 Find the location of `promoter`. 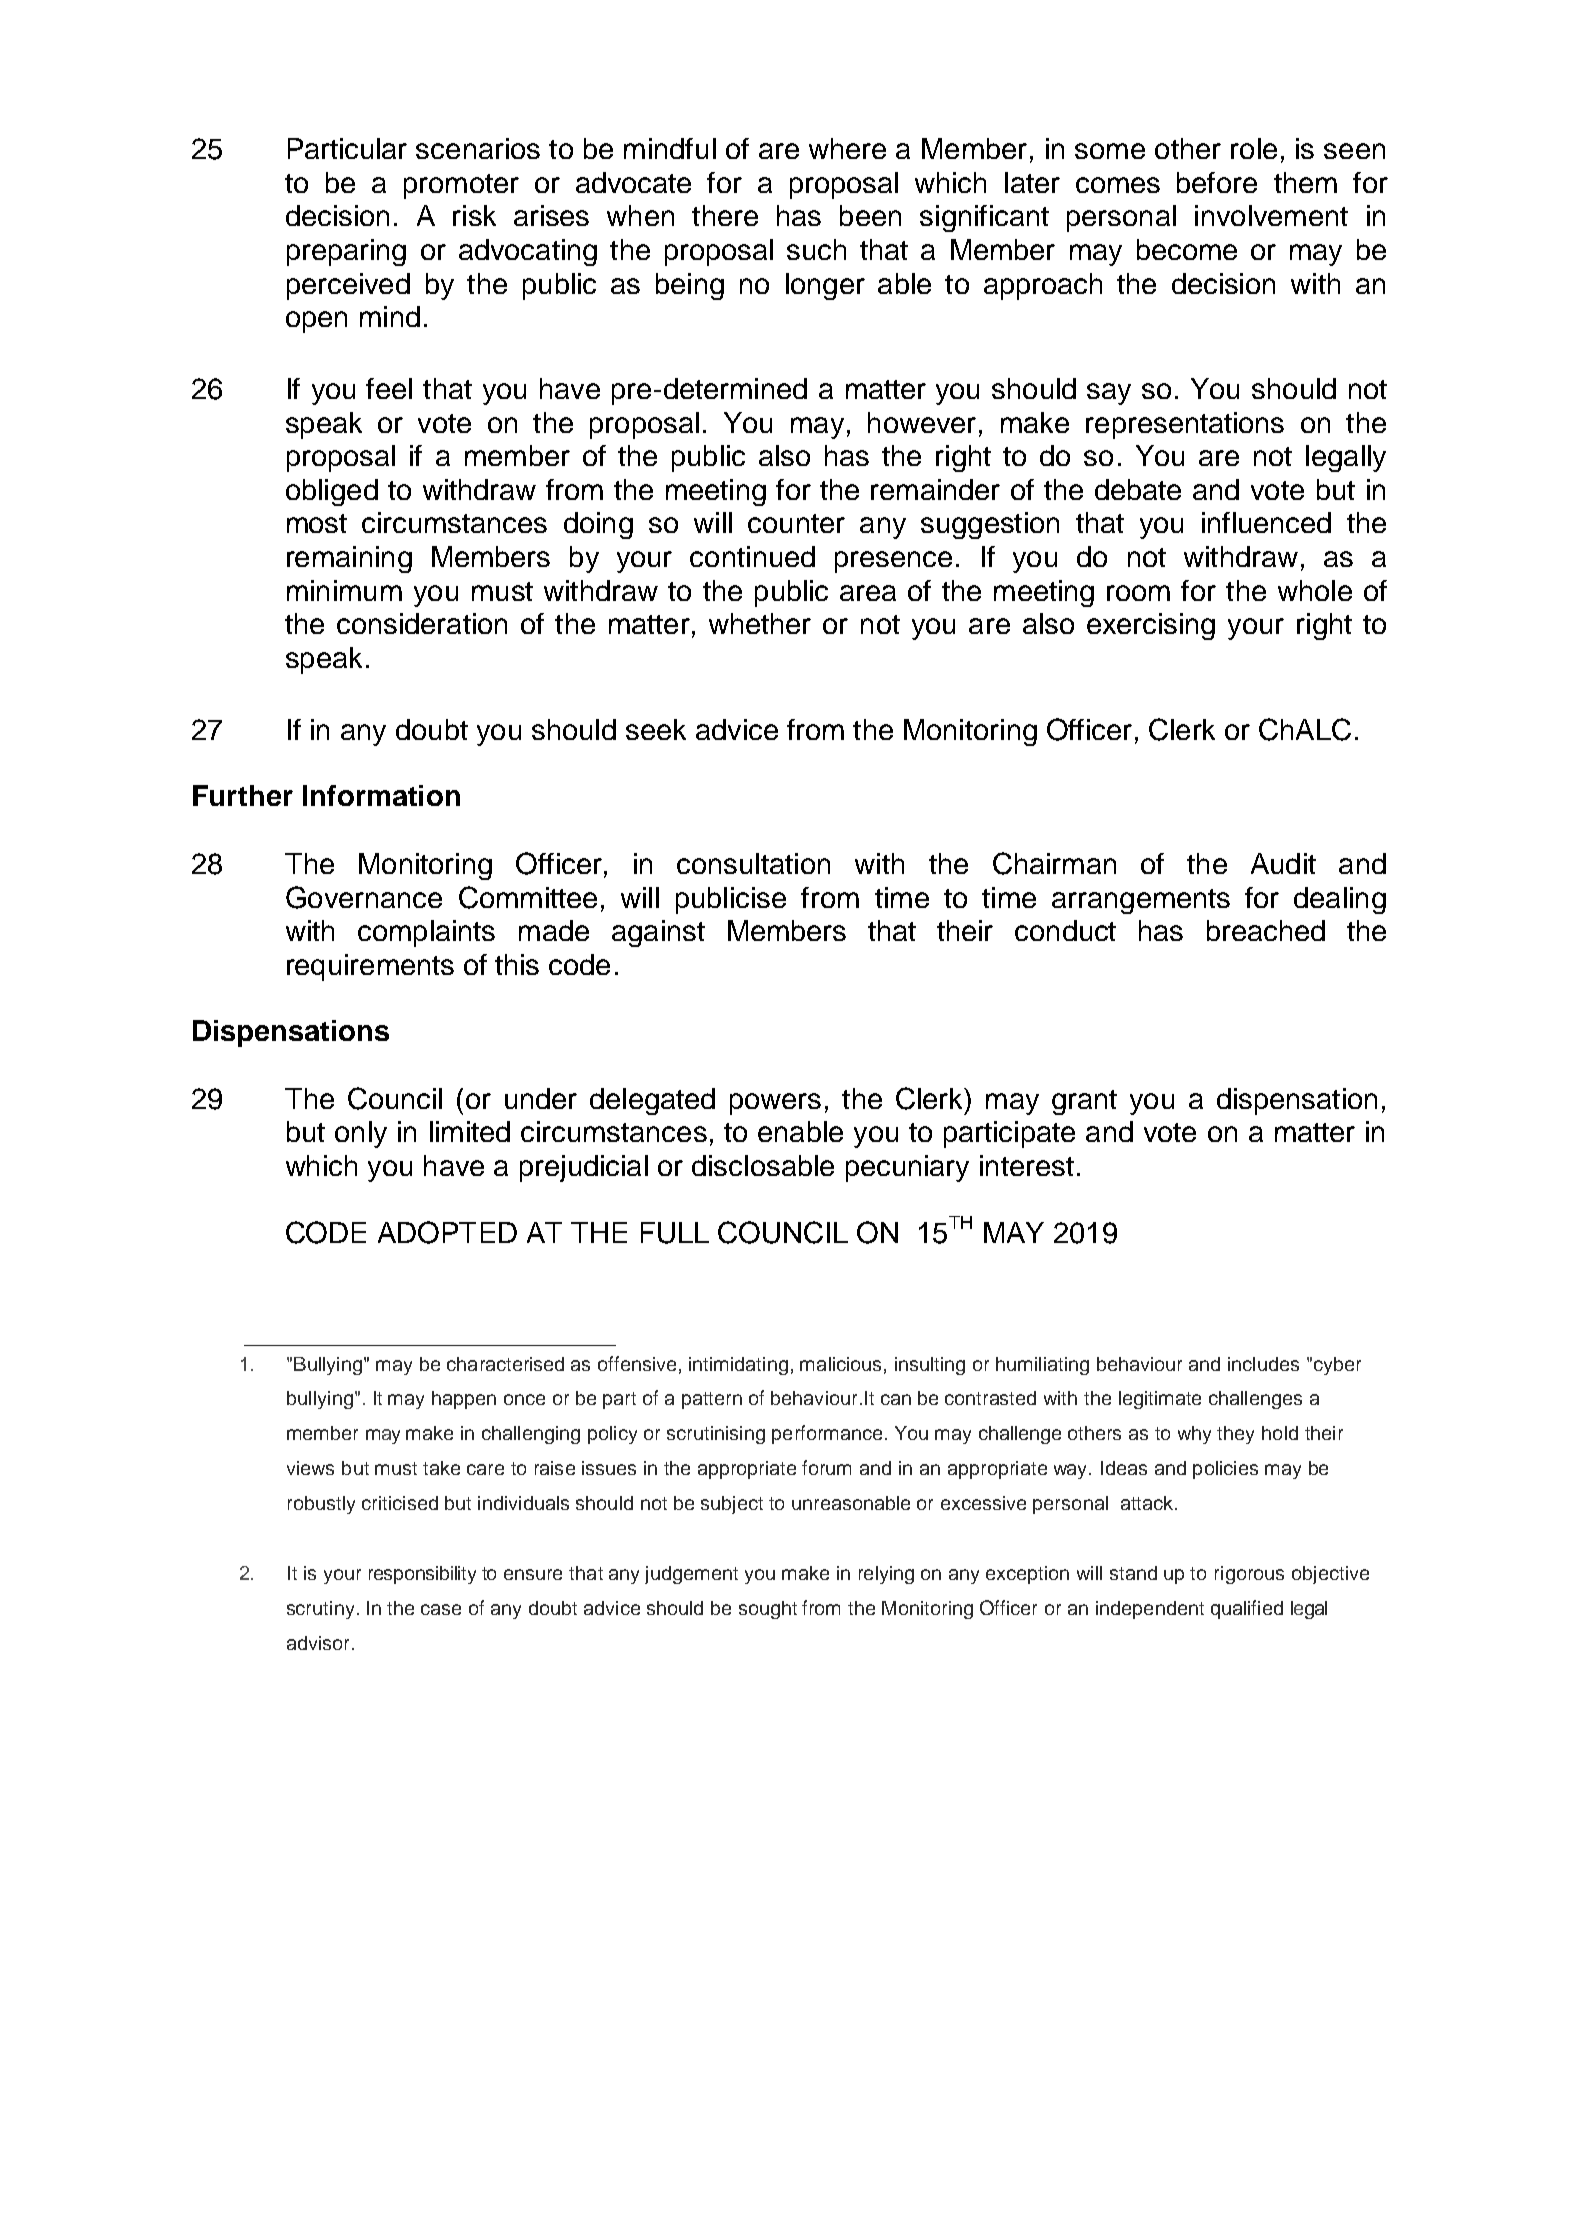

promoter is located at coordinates (461, 186).
